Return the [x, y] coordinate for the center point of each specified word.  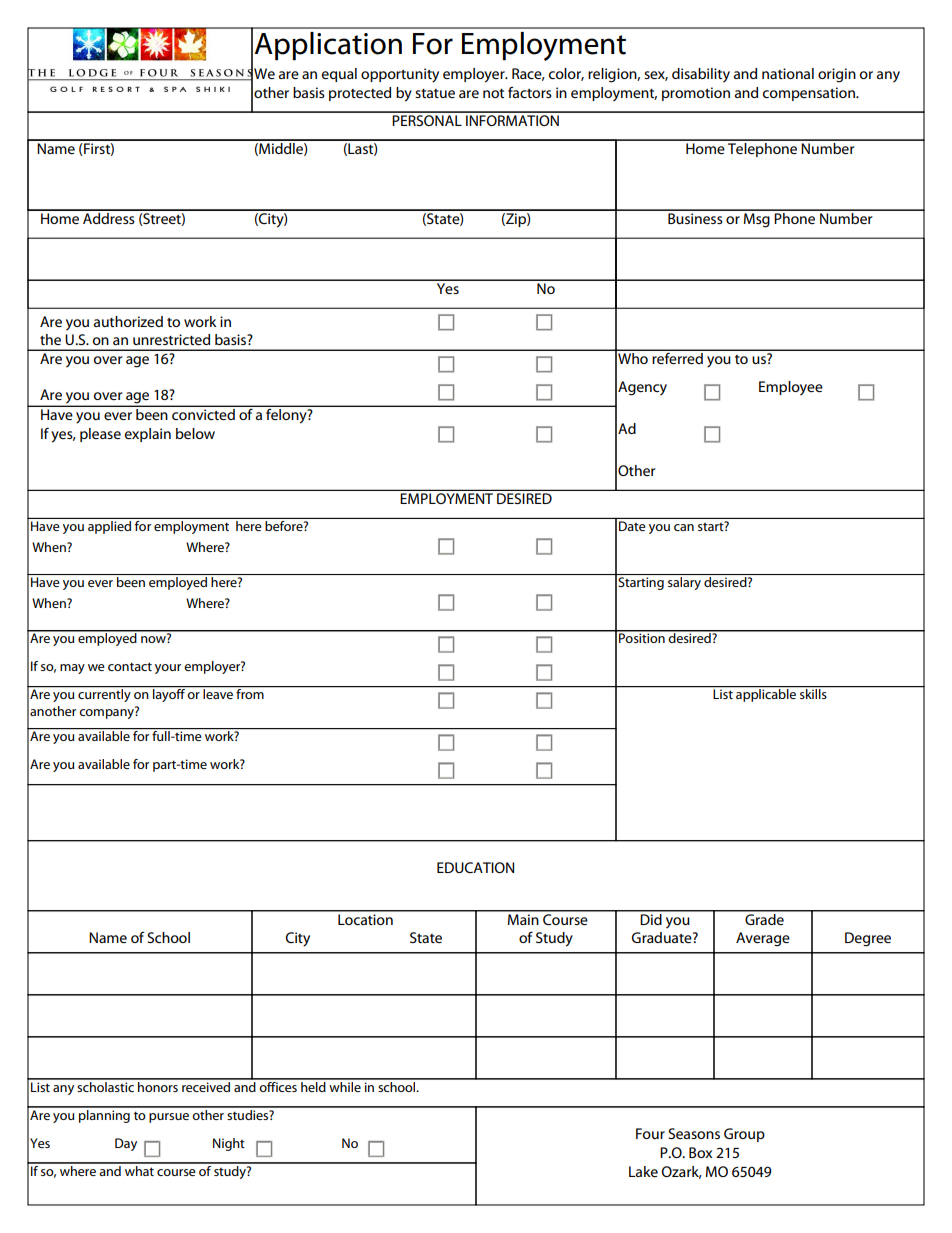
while [345, 1085]
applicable [766, 694]
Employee [791, 388]
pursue [169, 1118]
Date [632, 526]
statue [435, 93]
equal [339, 75]
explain [148, 435]
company [107, 713]
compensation [810, 94]
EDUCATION [475, 867]
